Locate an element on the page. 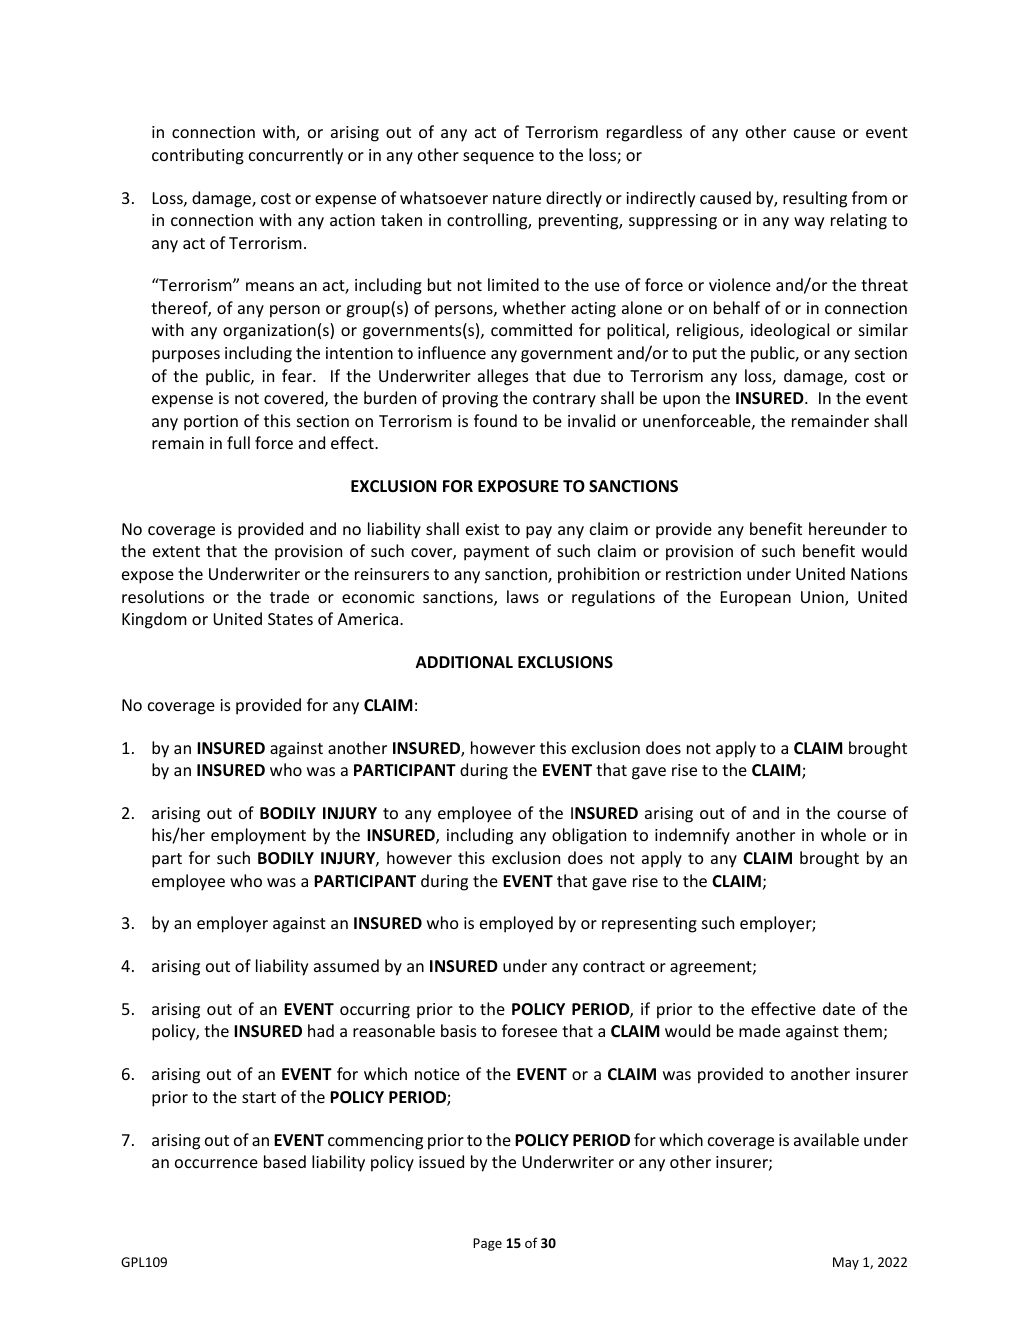 Image resolution: width=1029 pixels, height=1332 pixels. States is located at coordinates (290, 619).
